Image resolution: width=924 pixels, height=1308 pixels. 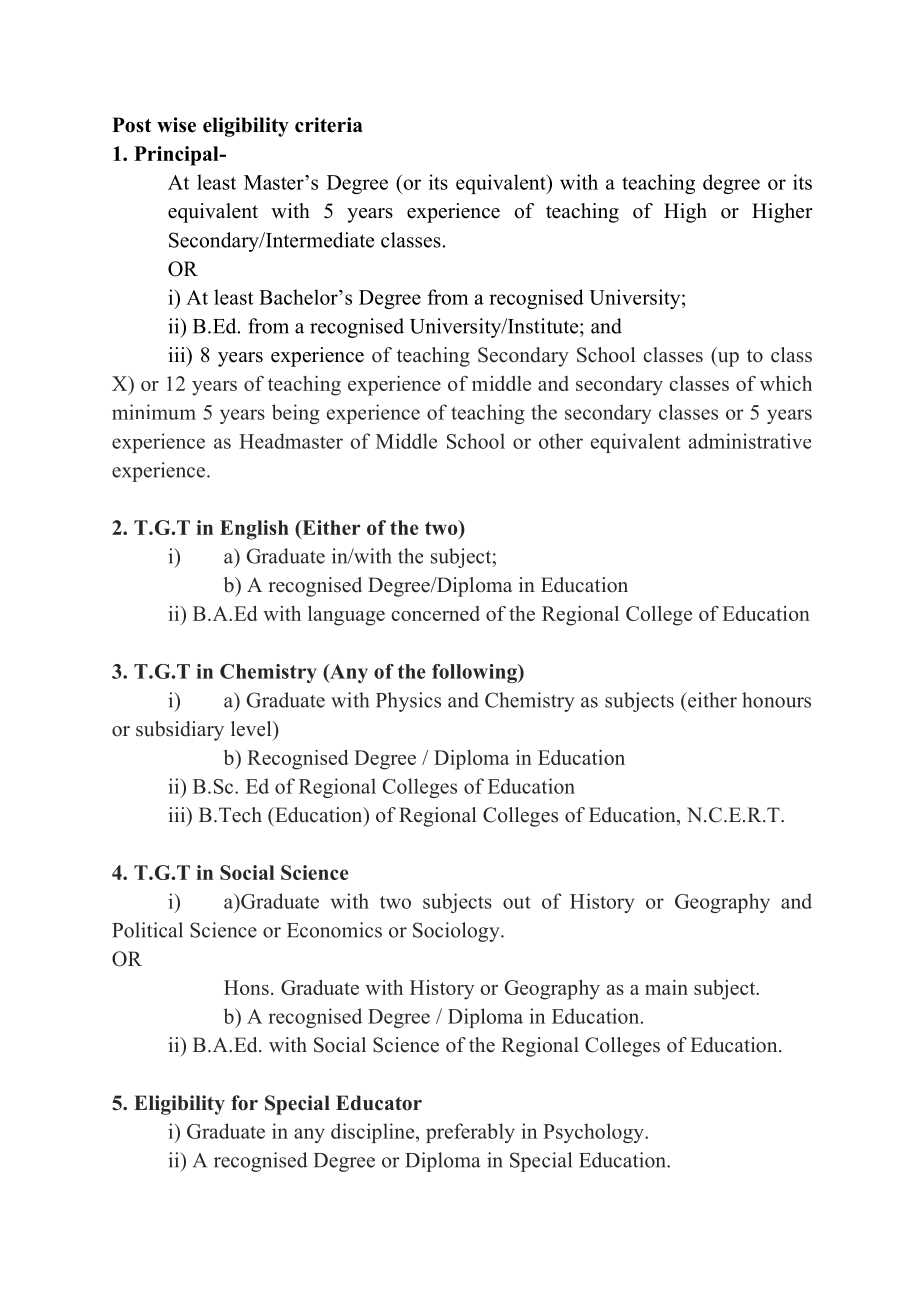 What do you see at coordinates (561, 441) in the image?
I see `other` at bounding box center [561, 441].
